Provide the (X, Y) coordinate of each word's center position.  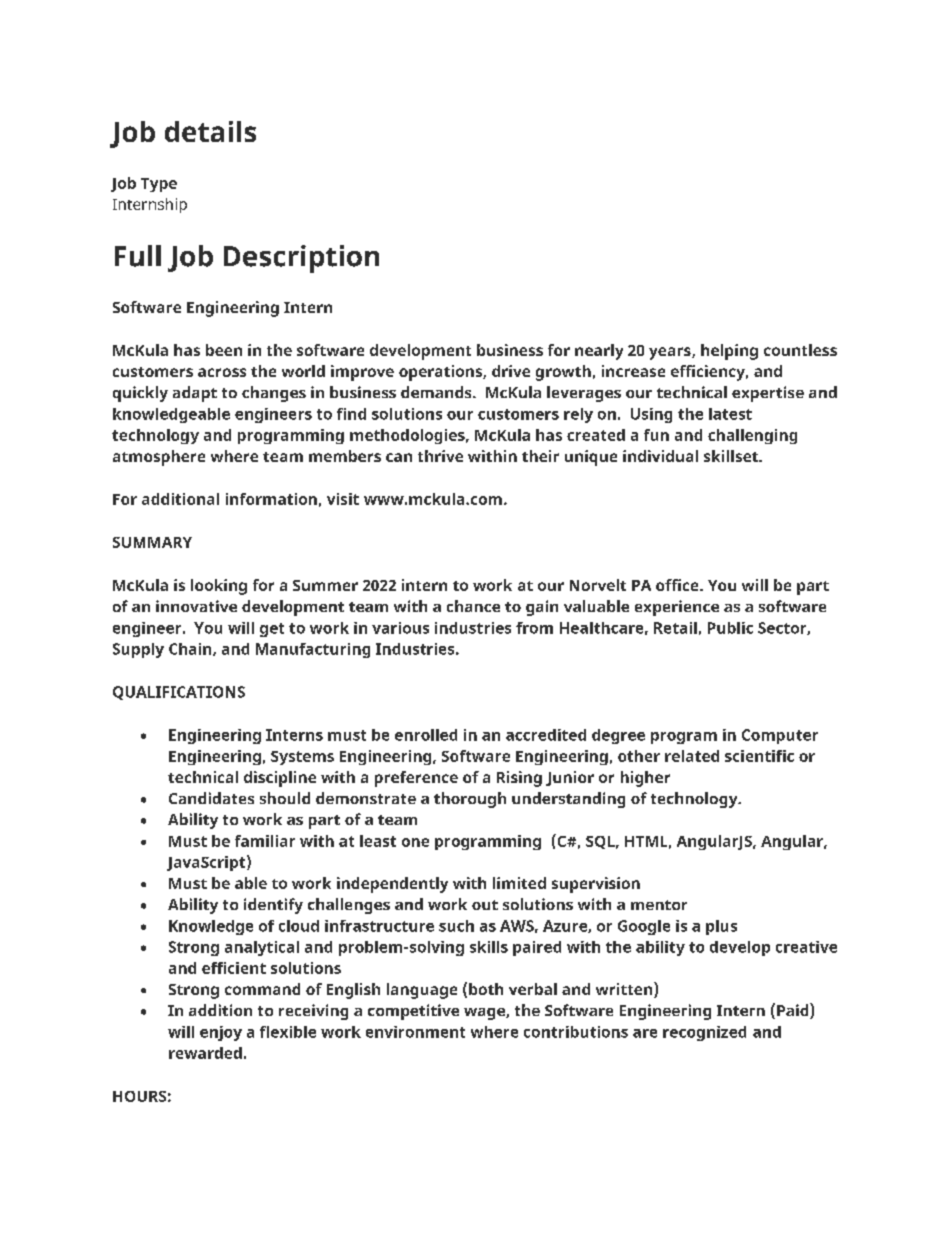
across (222, 372)
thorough (470, 800)
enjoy (221, 1033)
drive (511, 371)
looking (219, 587)
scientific (759, 756)
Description (301, 259)
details (210, 131)
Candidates (211, 798)
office (678, 585)
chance (473, 606)
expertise (768, 394)
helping (729, 352)
